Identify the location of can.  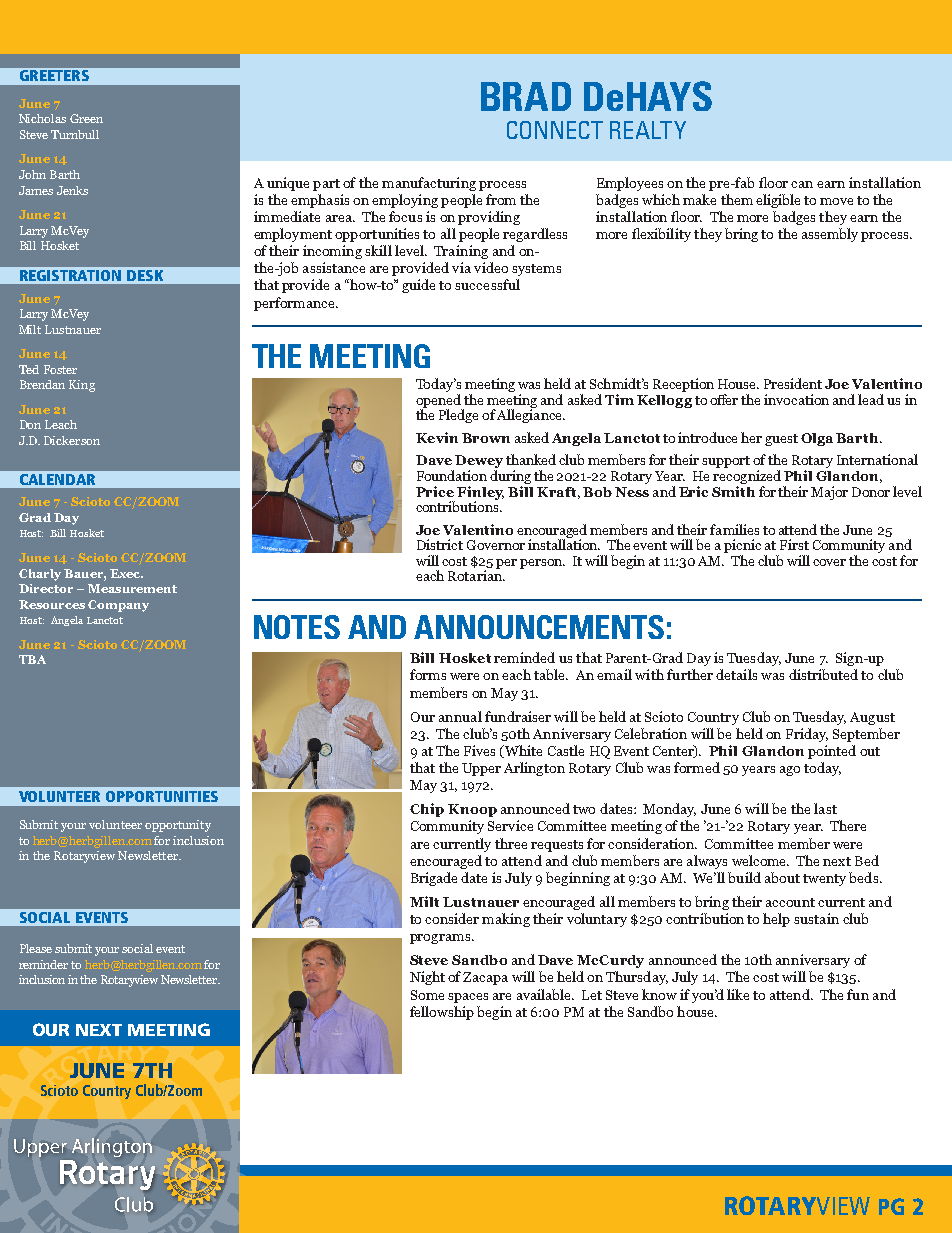
(802, 184).
